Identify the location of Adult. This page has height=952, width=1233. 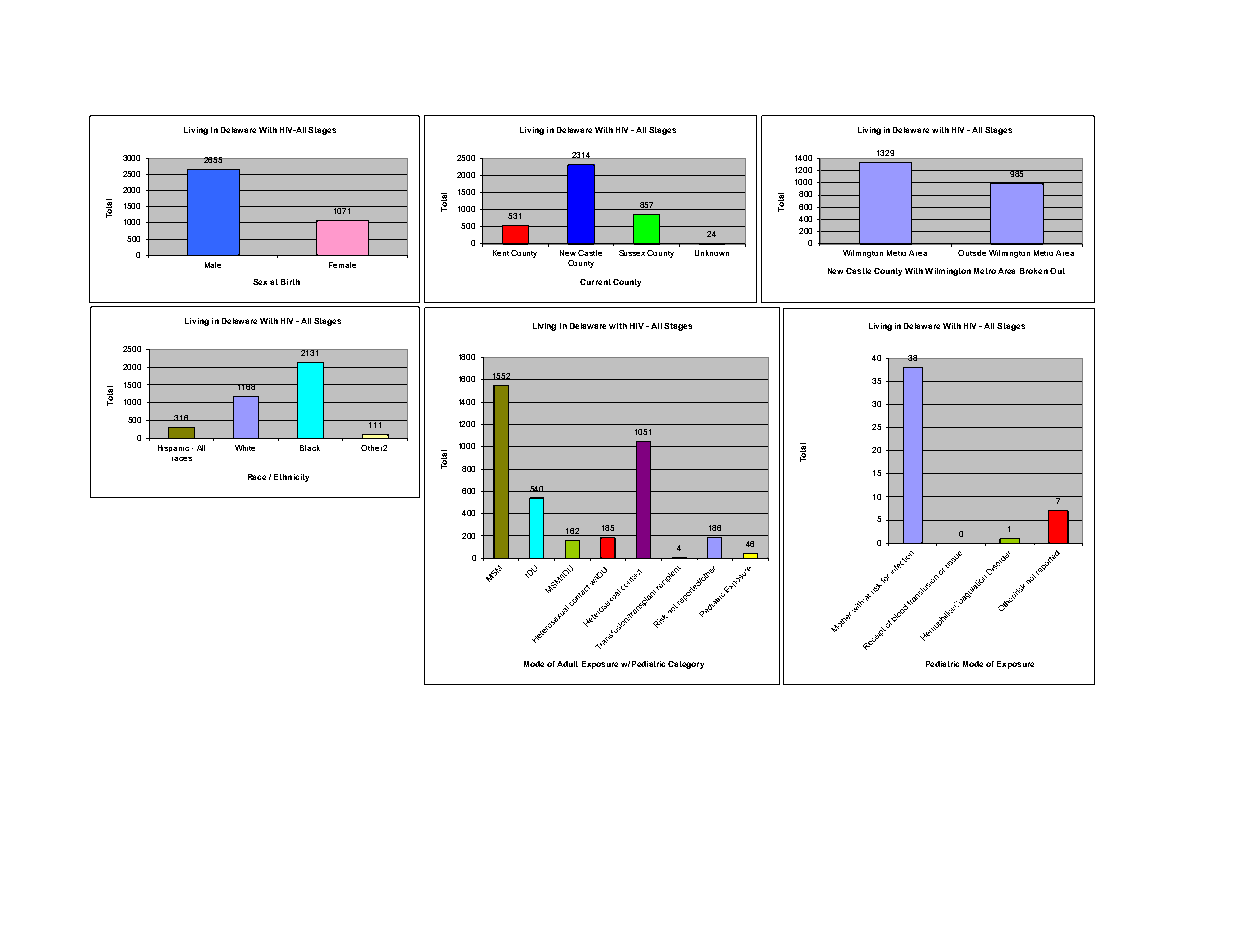
(567, 664).
